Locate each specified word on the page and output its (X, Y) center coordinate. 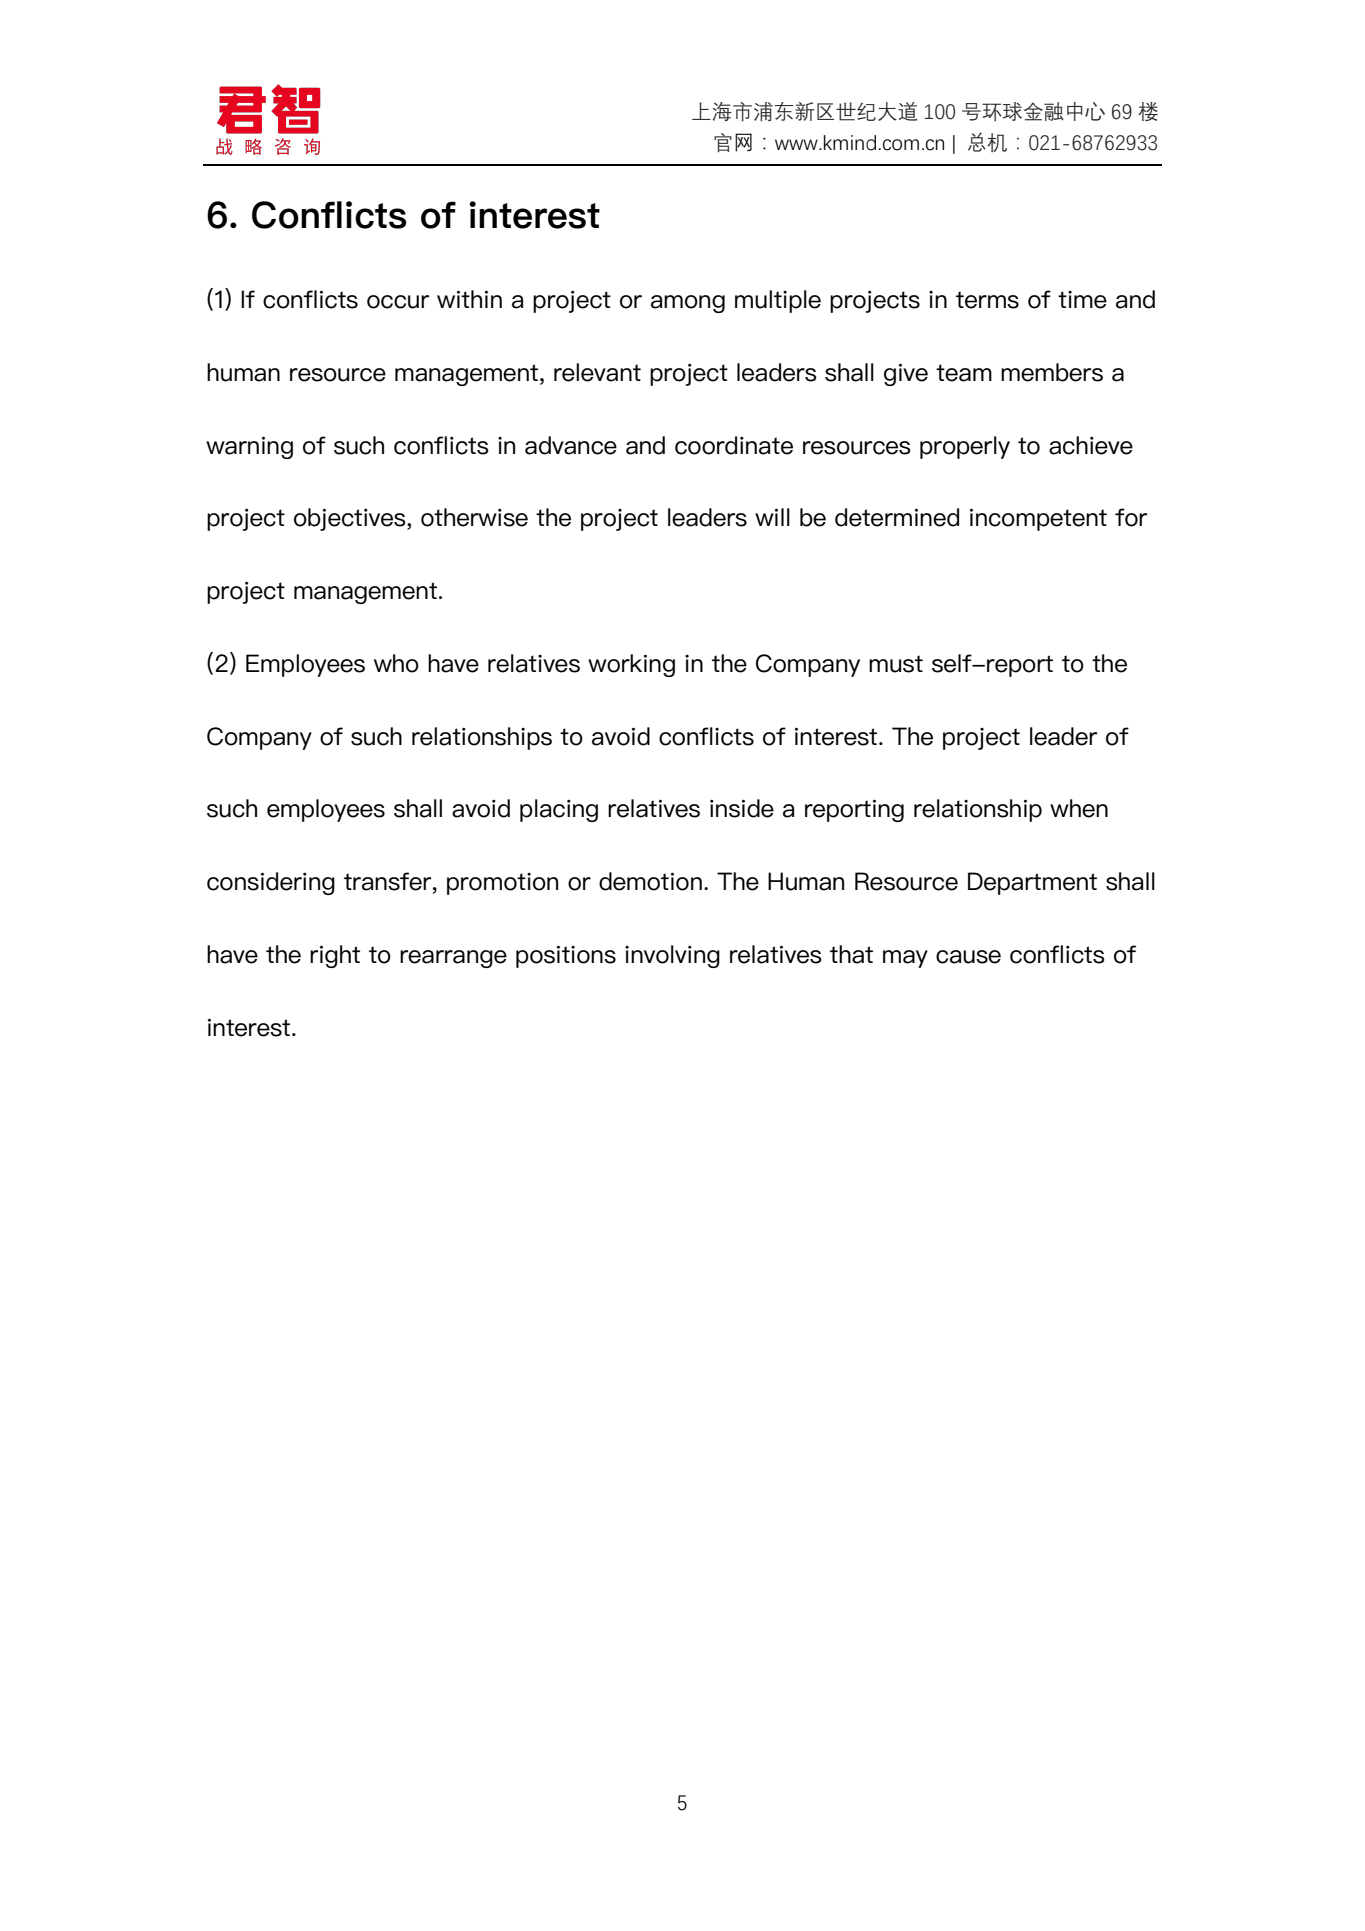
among (688, 304)
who (396, 663)
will (772, 517)
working (631, 665)
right (335, 956)
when (1079, 808)
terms (987, 300)
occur (398, 302)
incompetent (1038, 520)
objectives (351, 519)
